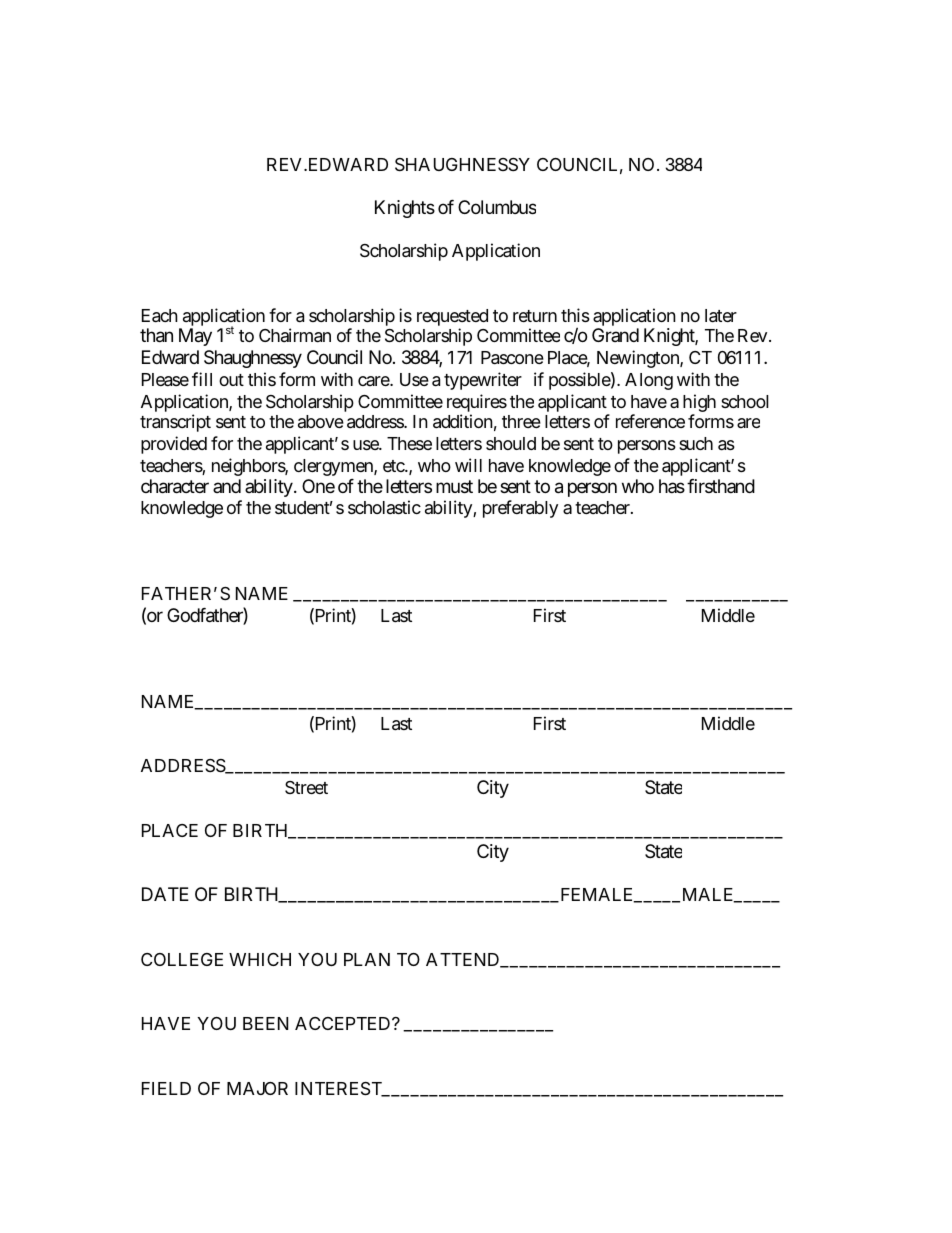 This document has width=952, height=1233. I want to click on has, so click(672, 486).
